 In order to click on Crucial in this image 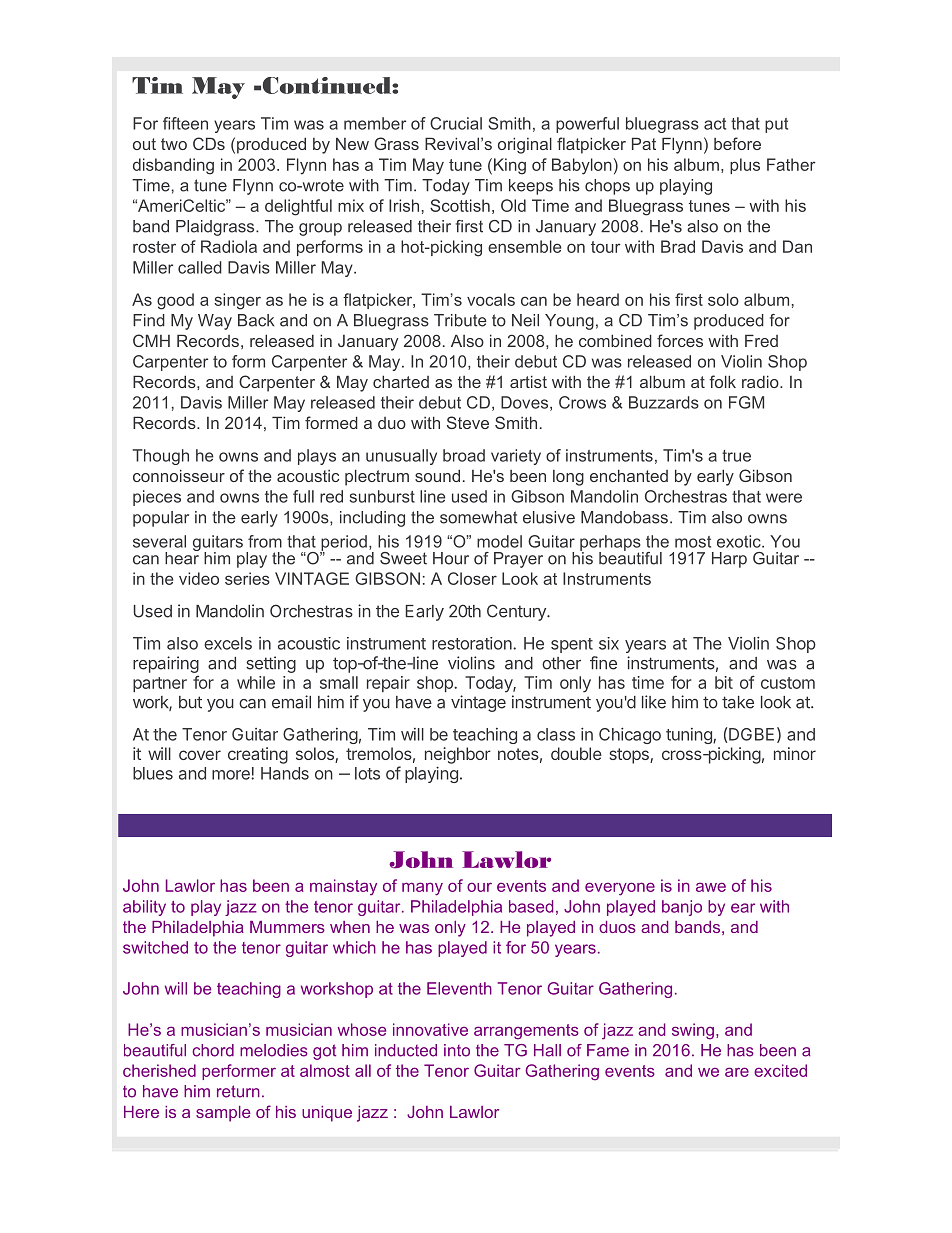, I will do `click(456, 123)`.
